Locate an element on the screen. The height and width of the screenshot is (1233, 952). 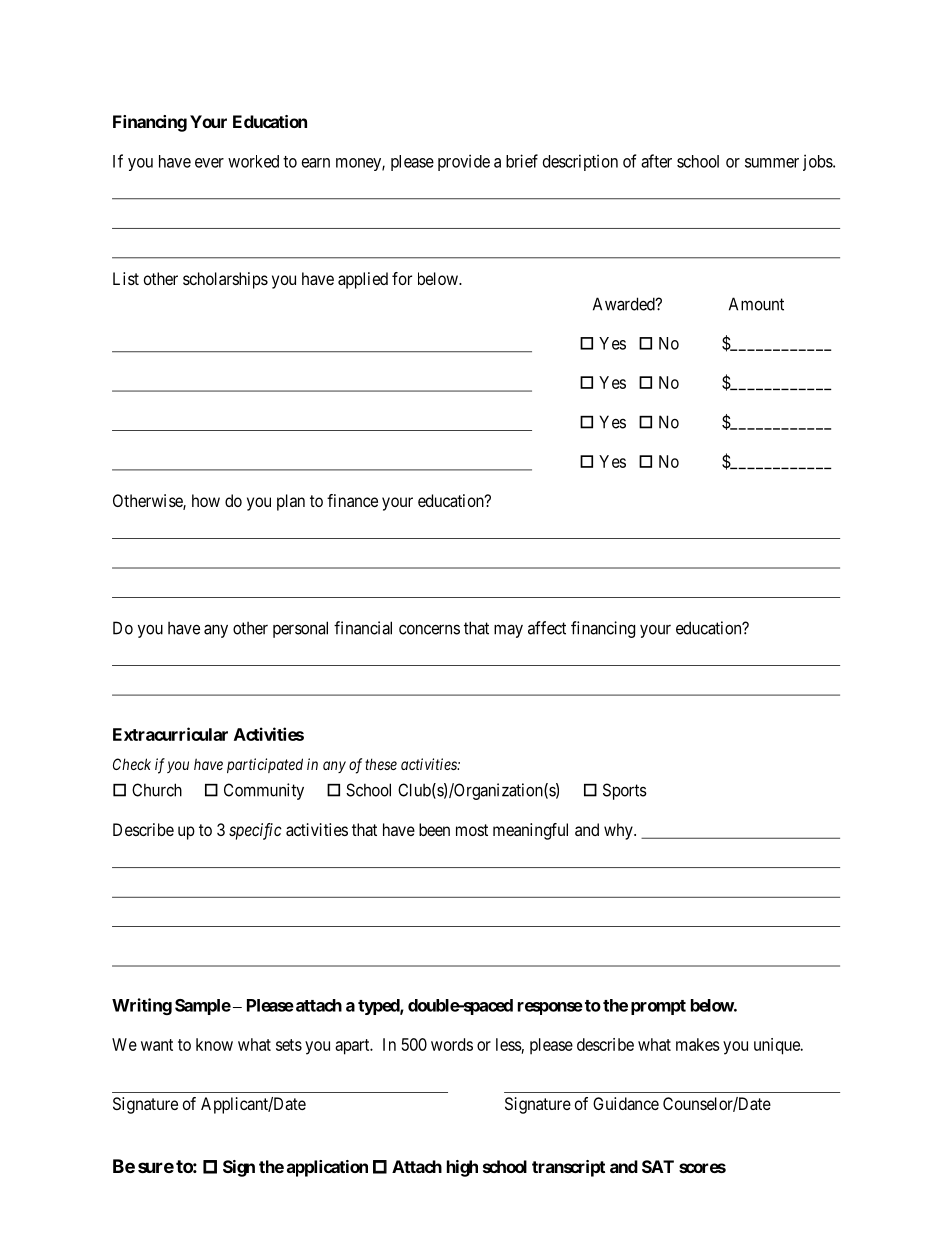
may is located at coordinates (508, 631).
